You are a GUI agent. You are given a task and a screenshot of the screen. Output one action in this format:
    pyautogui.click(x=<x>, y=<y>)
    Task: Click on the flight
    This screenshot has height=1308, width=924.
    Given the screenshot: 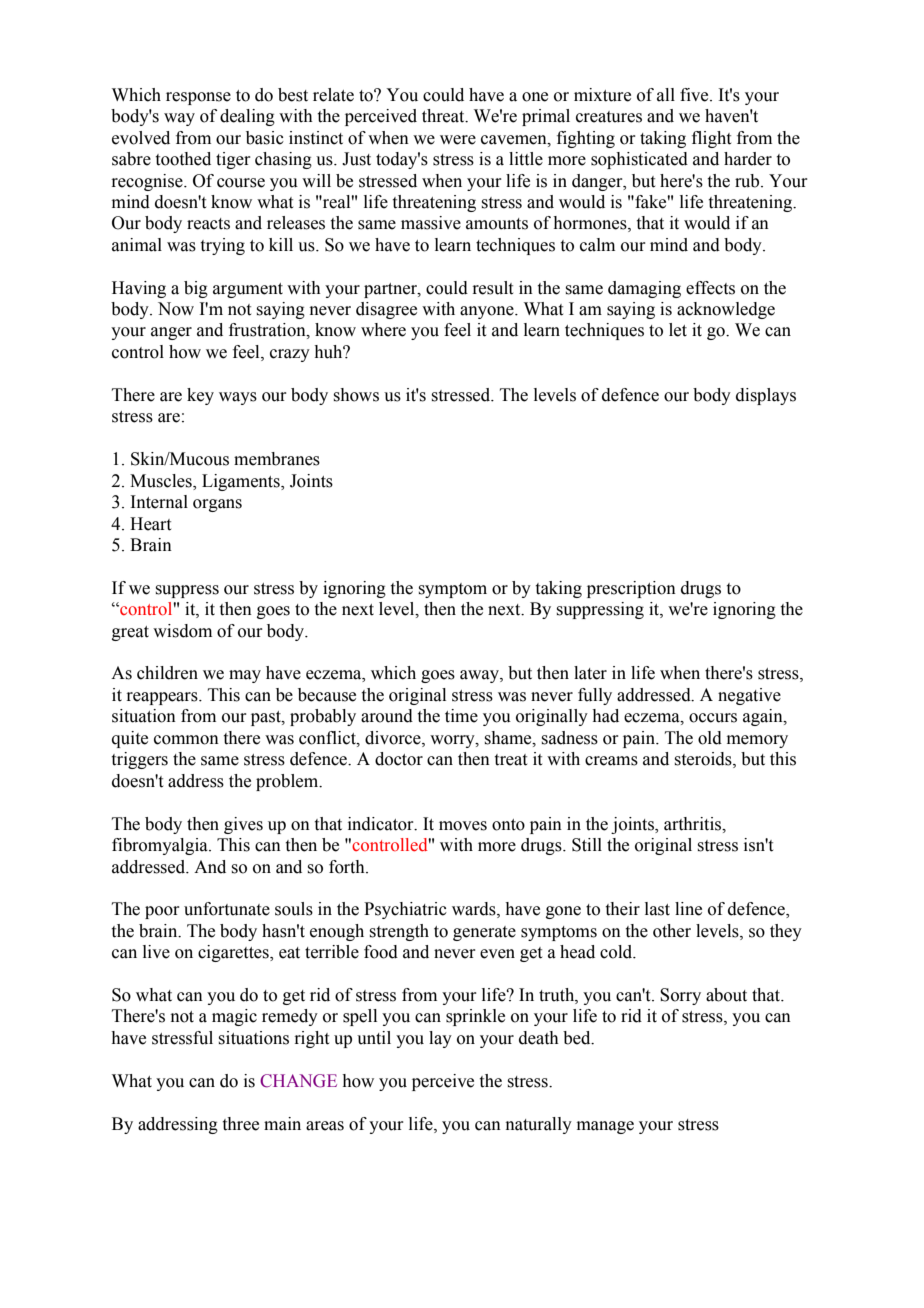 What is the action you would take?
    pyautogui.click(x=711, y=139)
